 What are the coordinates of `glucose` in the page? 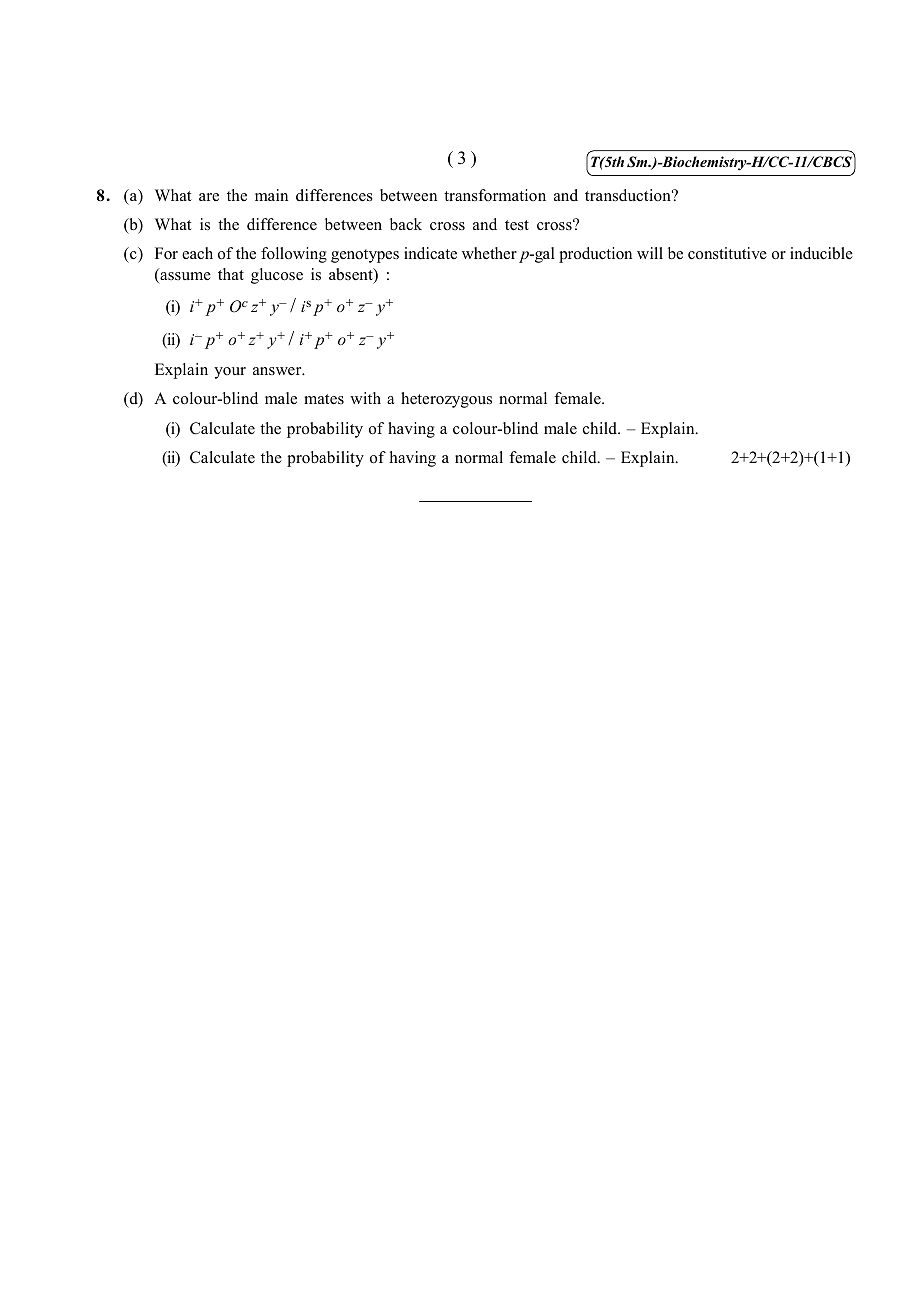 It's located at (277, 276).
